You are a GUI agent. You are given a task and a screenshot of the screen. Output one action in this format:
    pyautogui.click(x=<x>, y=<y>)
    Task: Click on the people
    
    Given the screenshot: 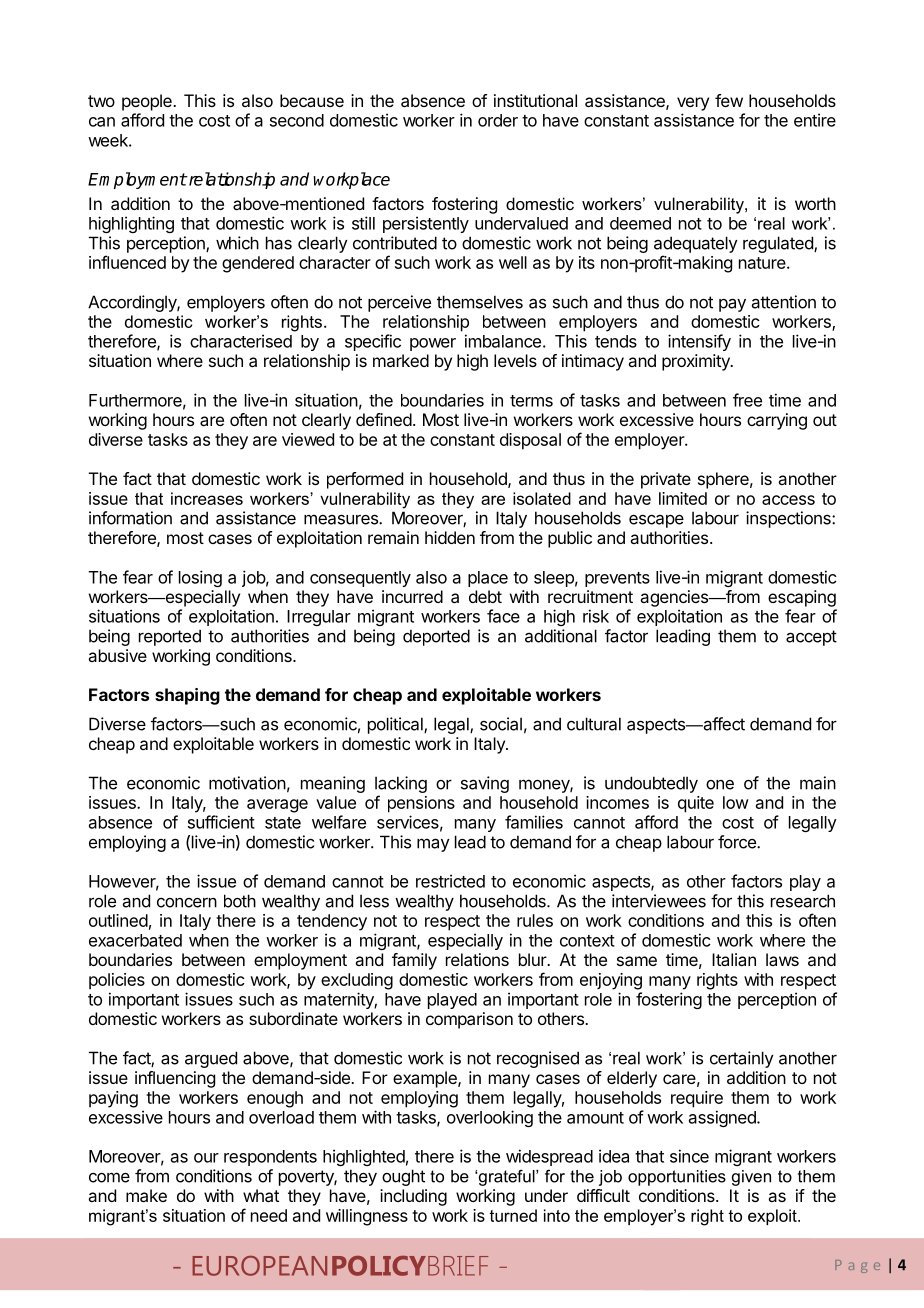 What is the action you would take?
    pyautogui.click(x=148, y=102)
